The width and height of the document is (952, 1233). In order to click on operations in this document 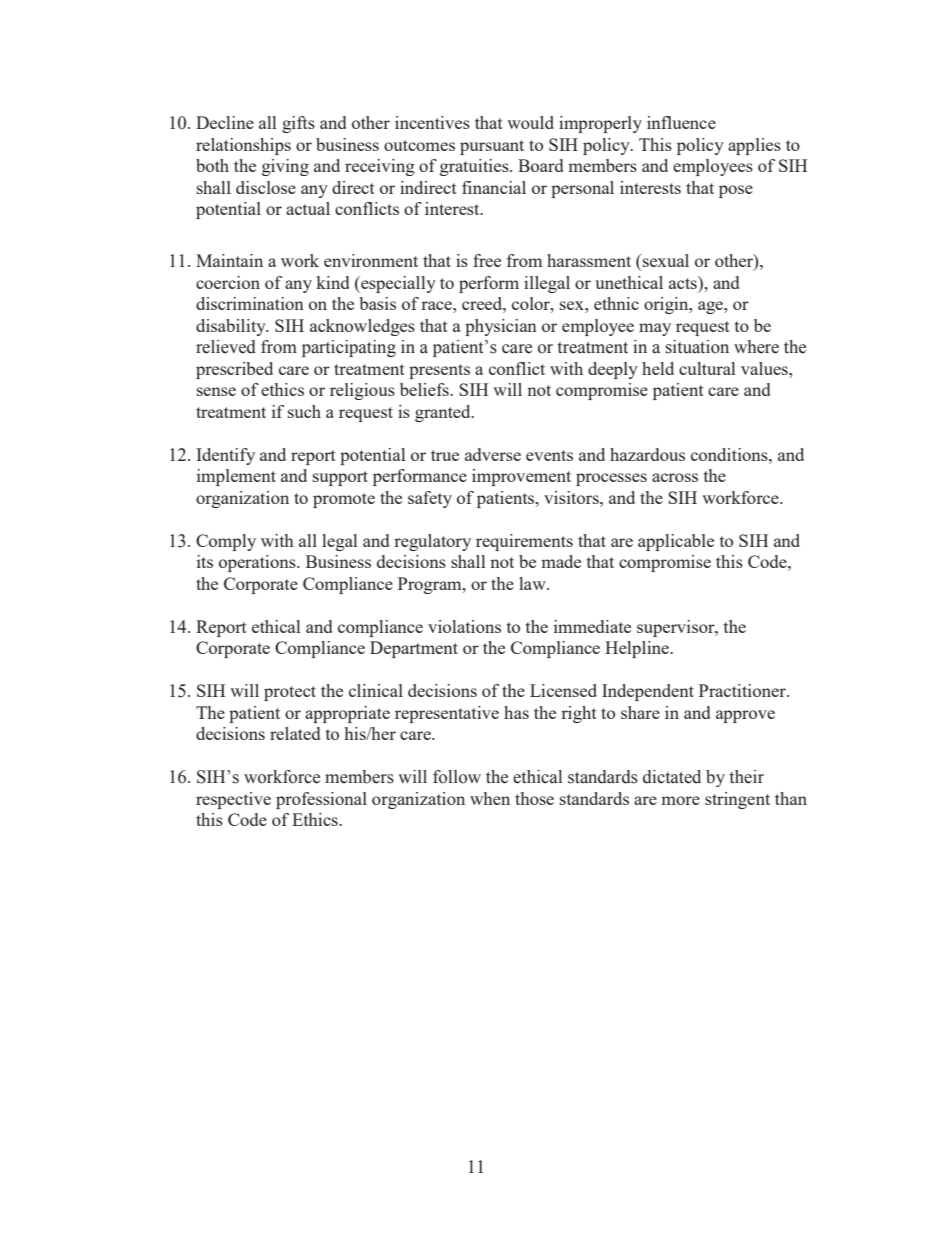, I will do `click(258, 563)`.
